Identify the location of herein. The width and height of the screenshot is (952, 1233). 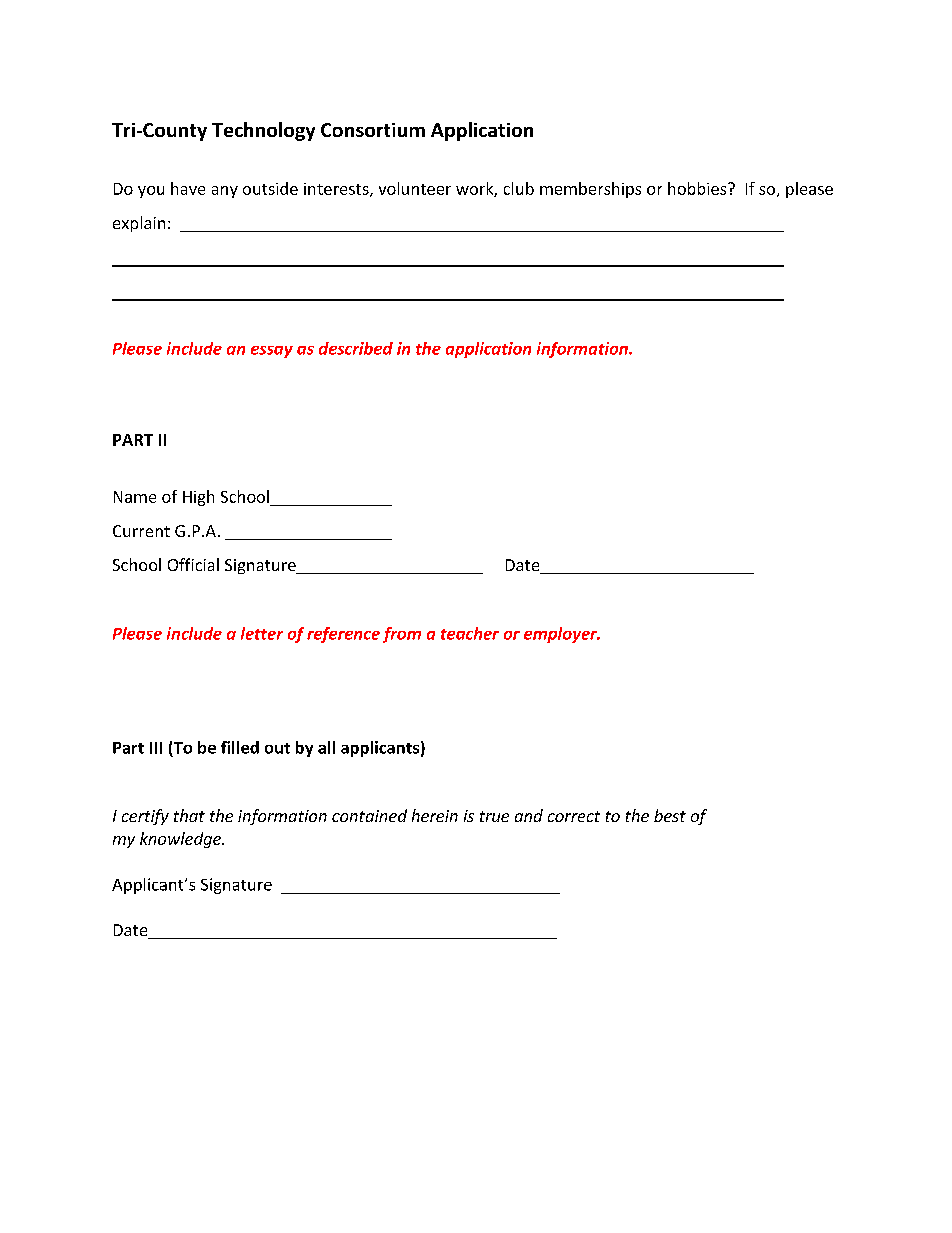
(435, 815).
